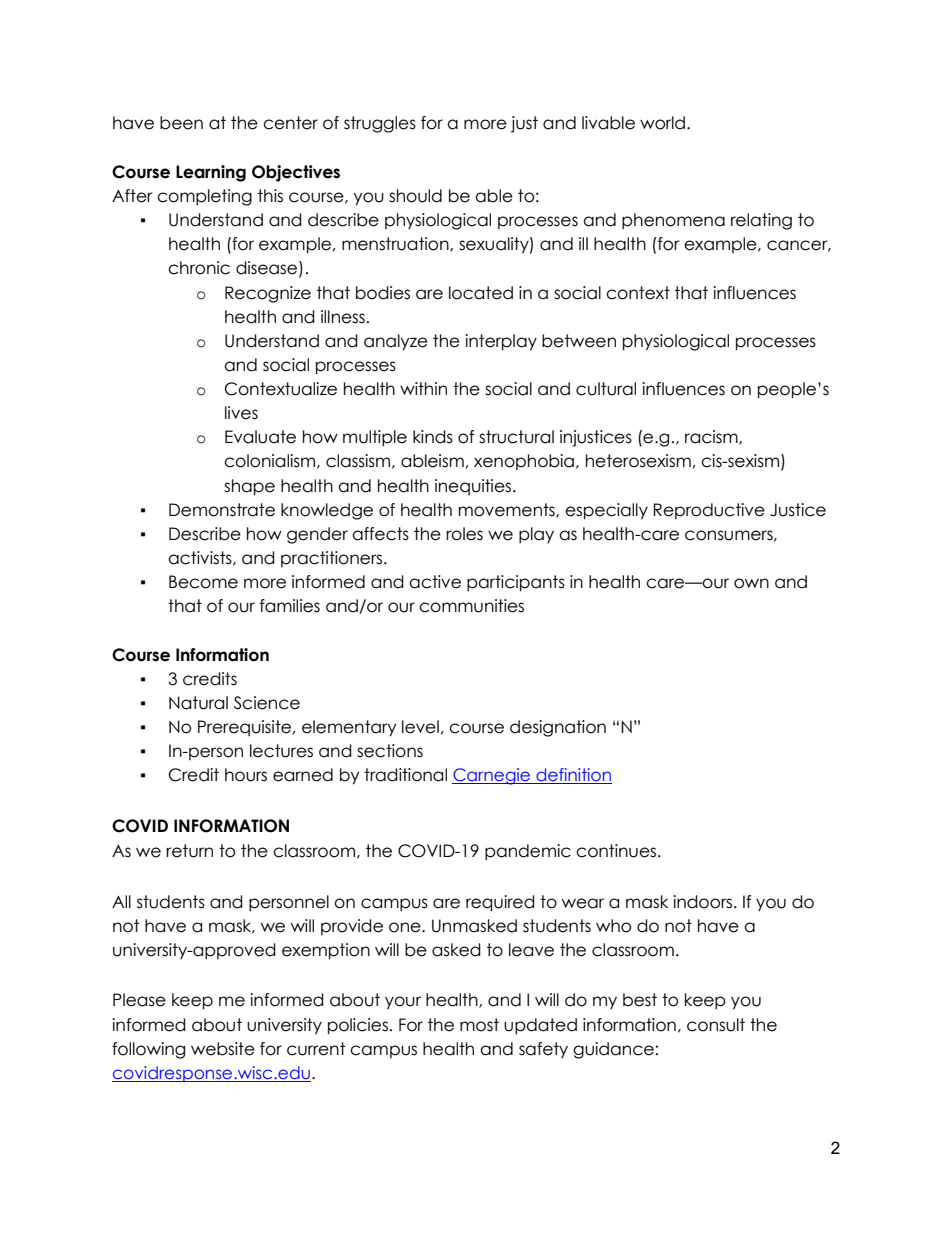 The image size is (952, 1233). I want to click on Learning, so click(211, 173).
